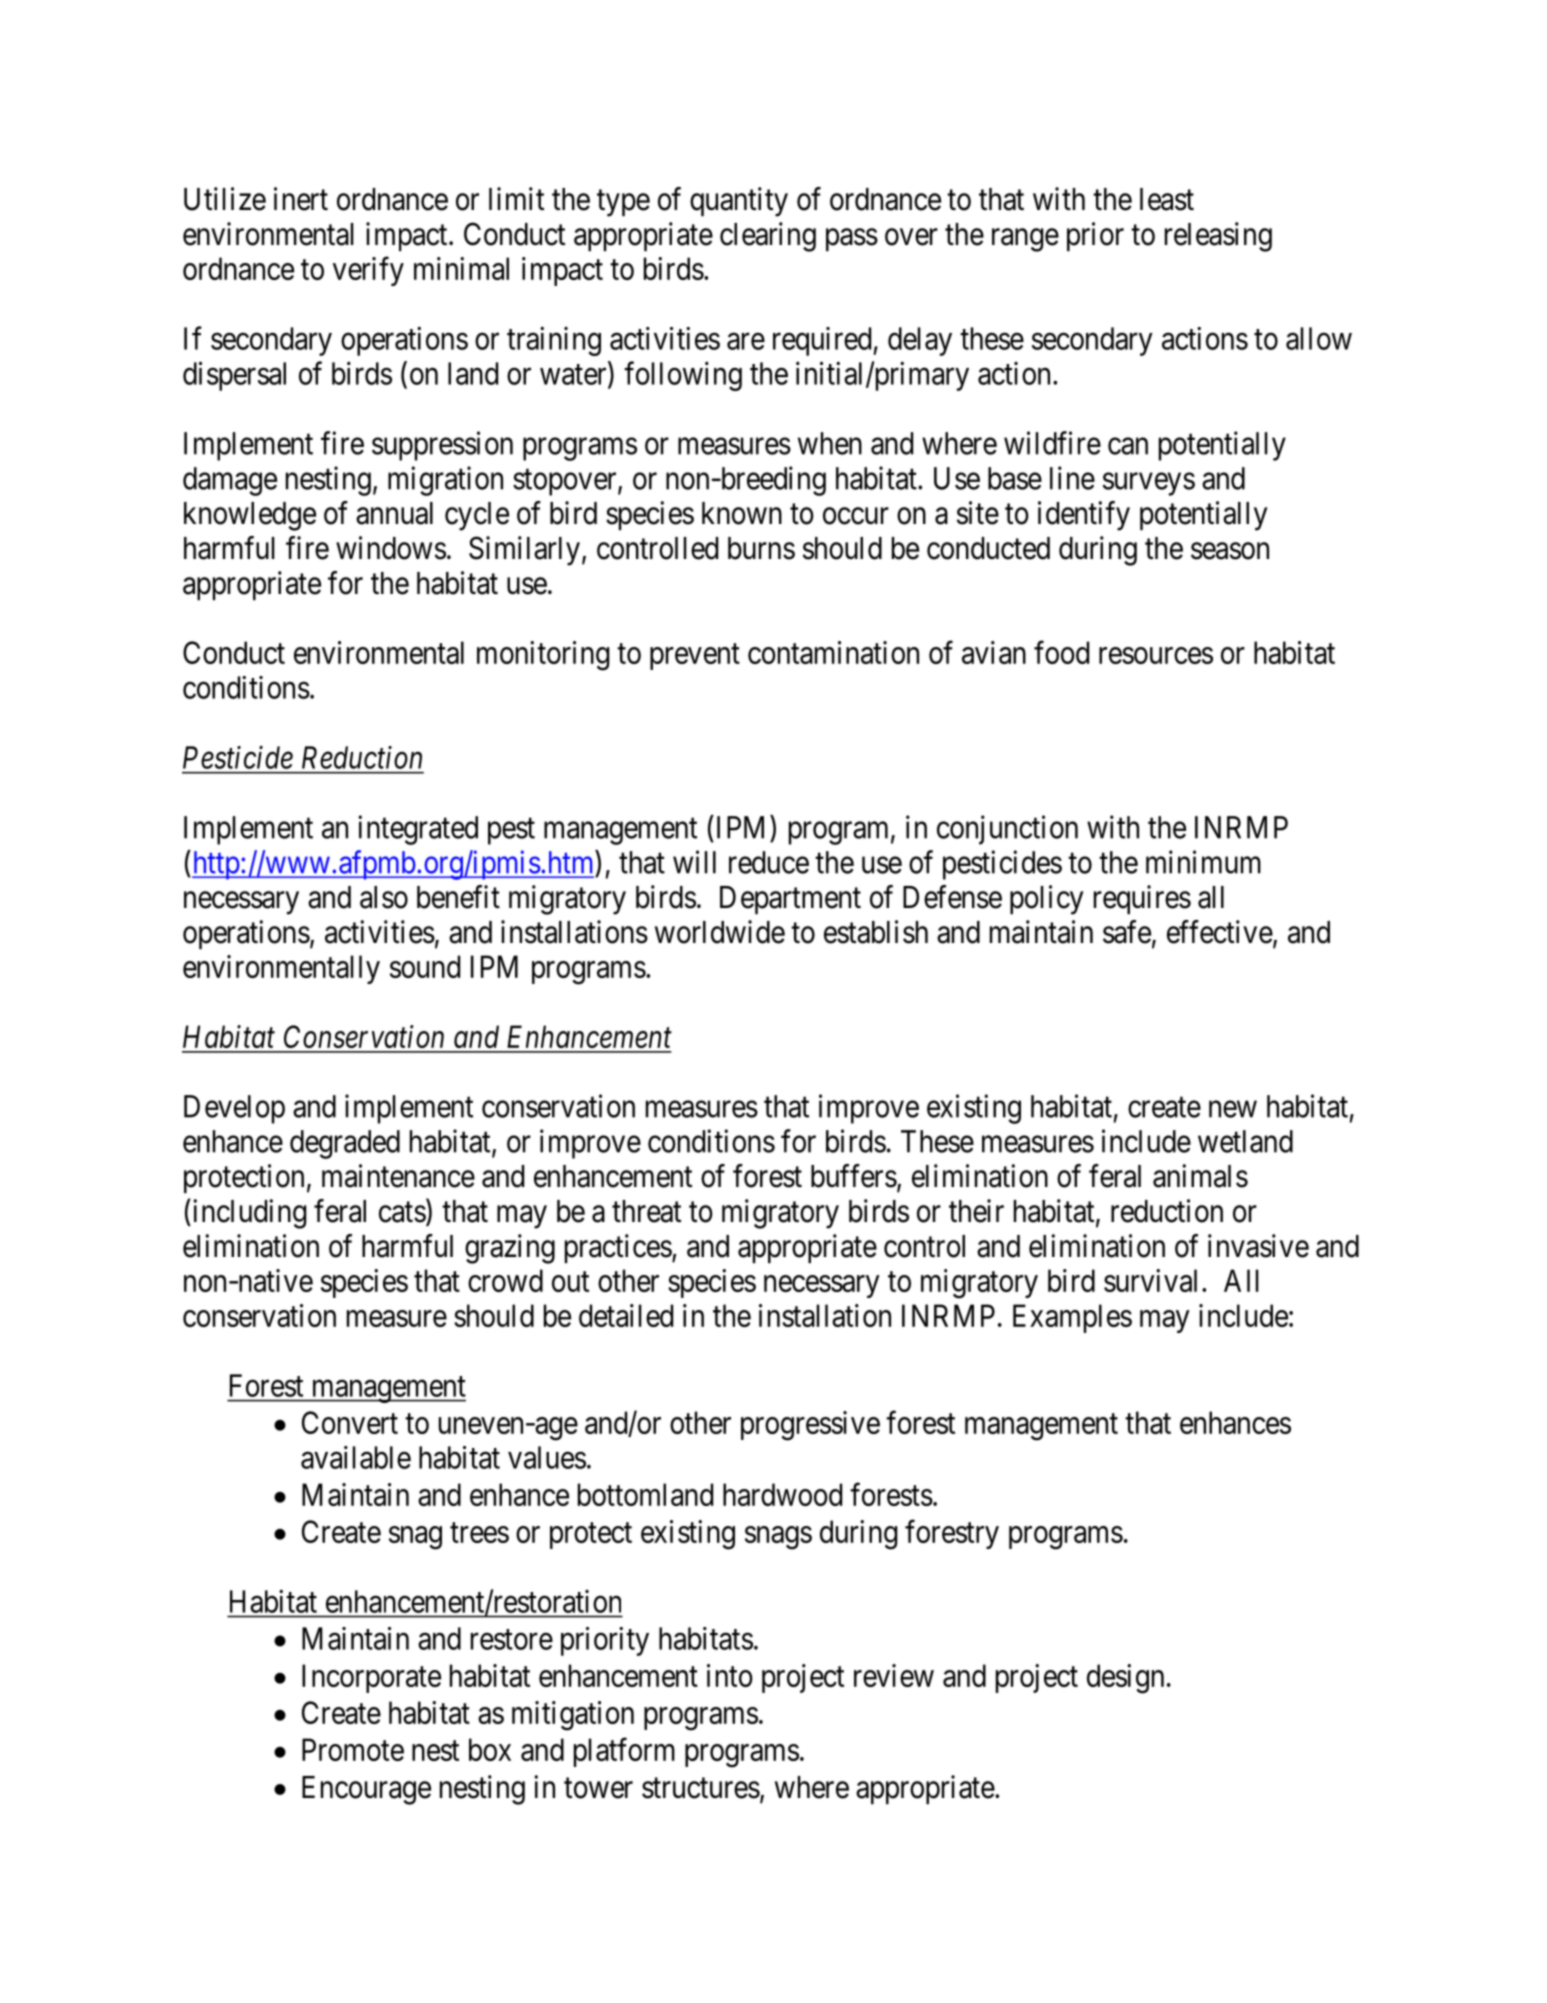 The width and height of the screenshot is (1547, 2003). I want to click on contamination, so click(833, 652).
